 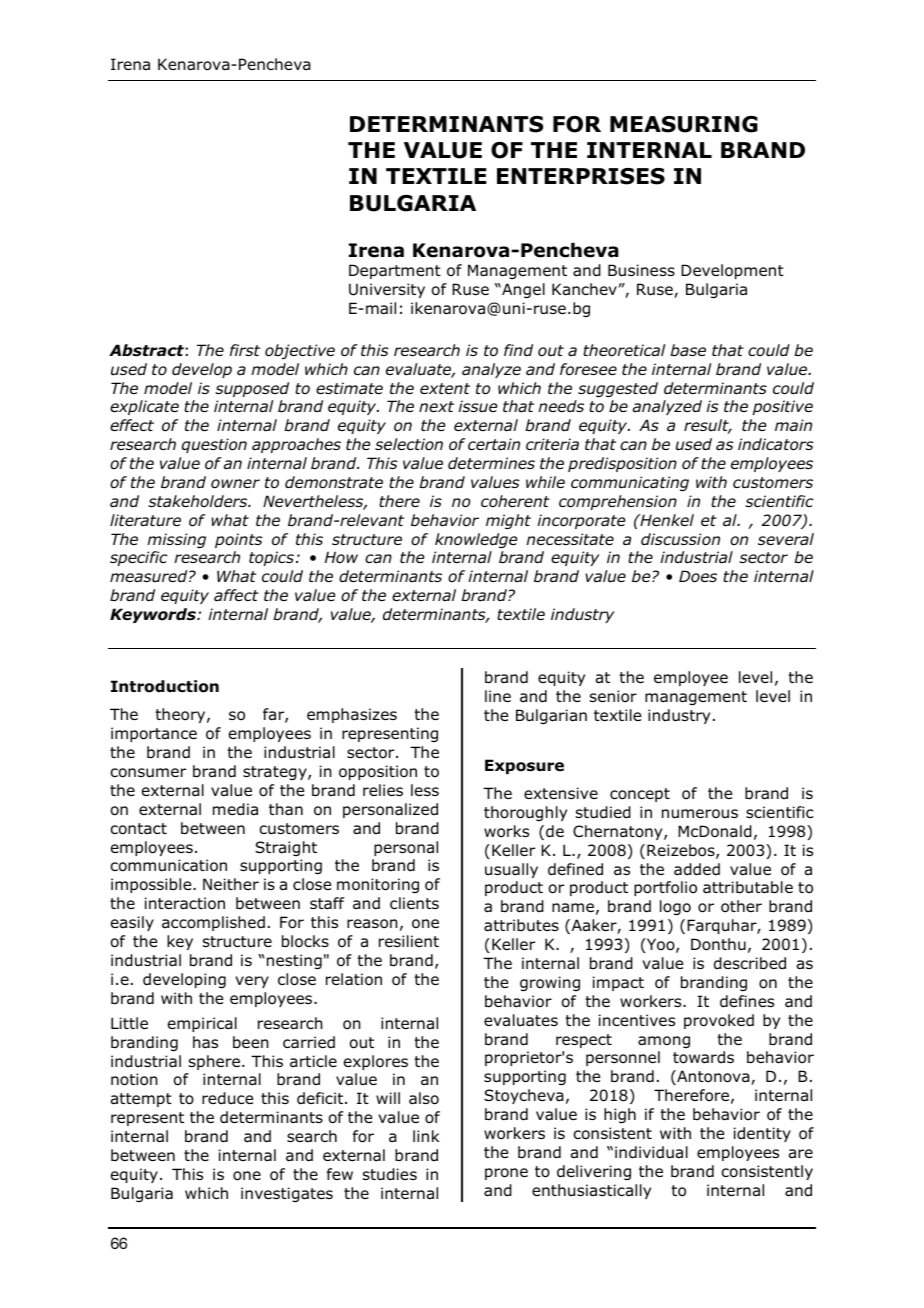 I want to click on Department, so click(x=395, y=271).
